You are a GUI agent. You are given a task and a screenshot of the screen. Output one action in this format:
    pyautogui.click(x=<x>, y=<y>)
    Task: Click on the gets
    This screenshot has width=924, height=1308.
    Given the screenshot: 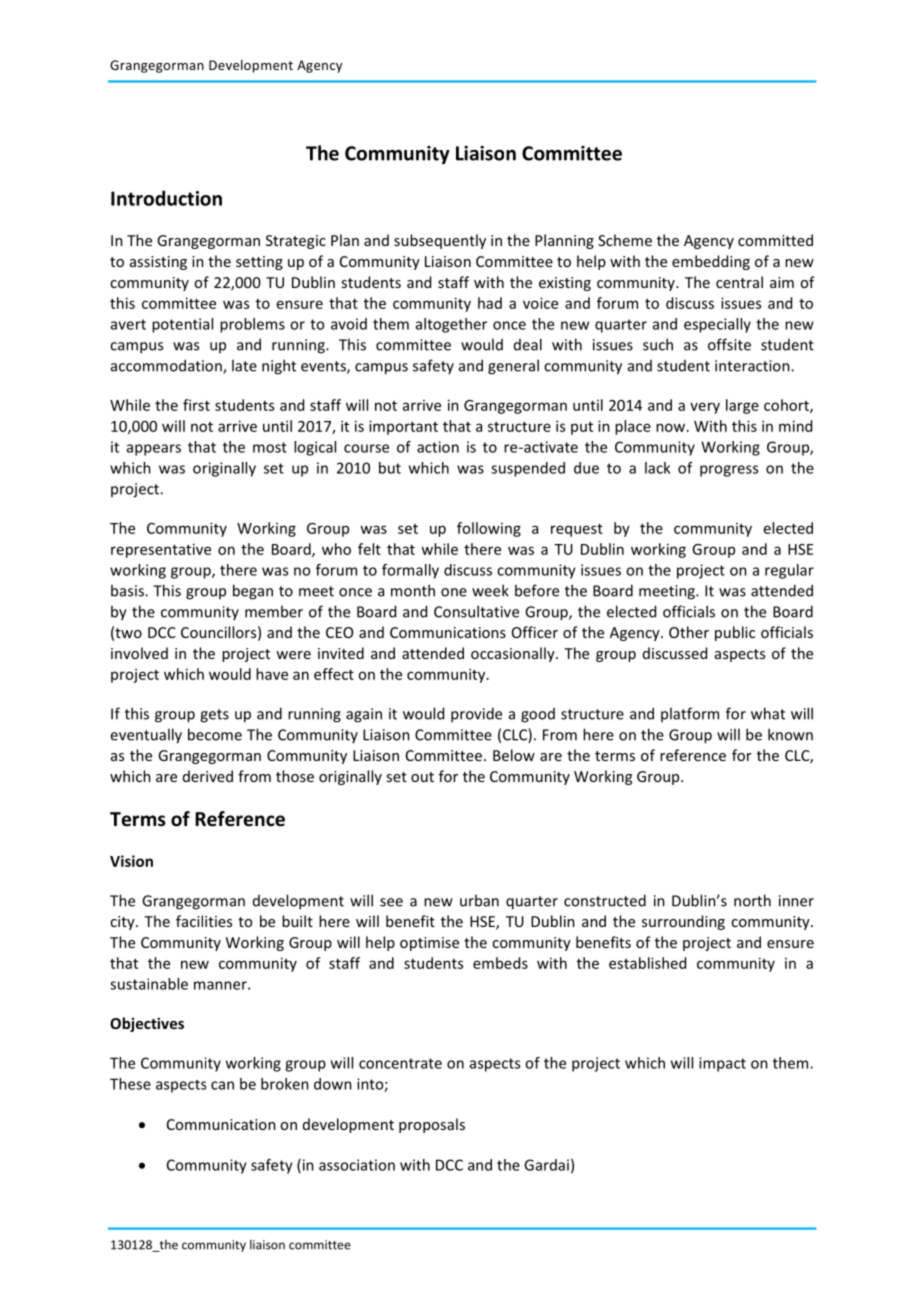 What is the action you would take?
    pyautogui.click(x=214, y=716)
